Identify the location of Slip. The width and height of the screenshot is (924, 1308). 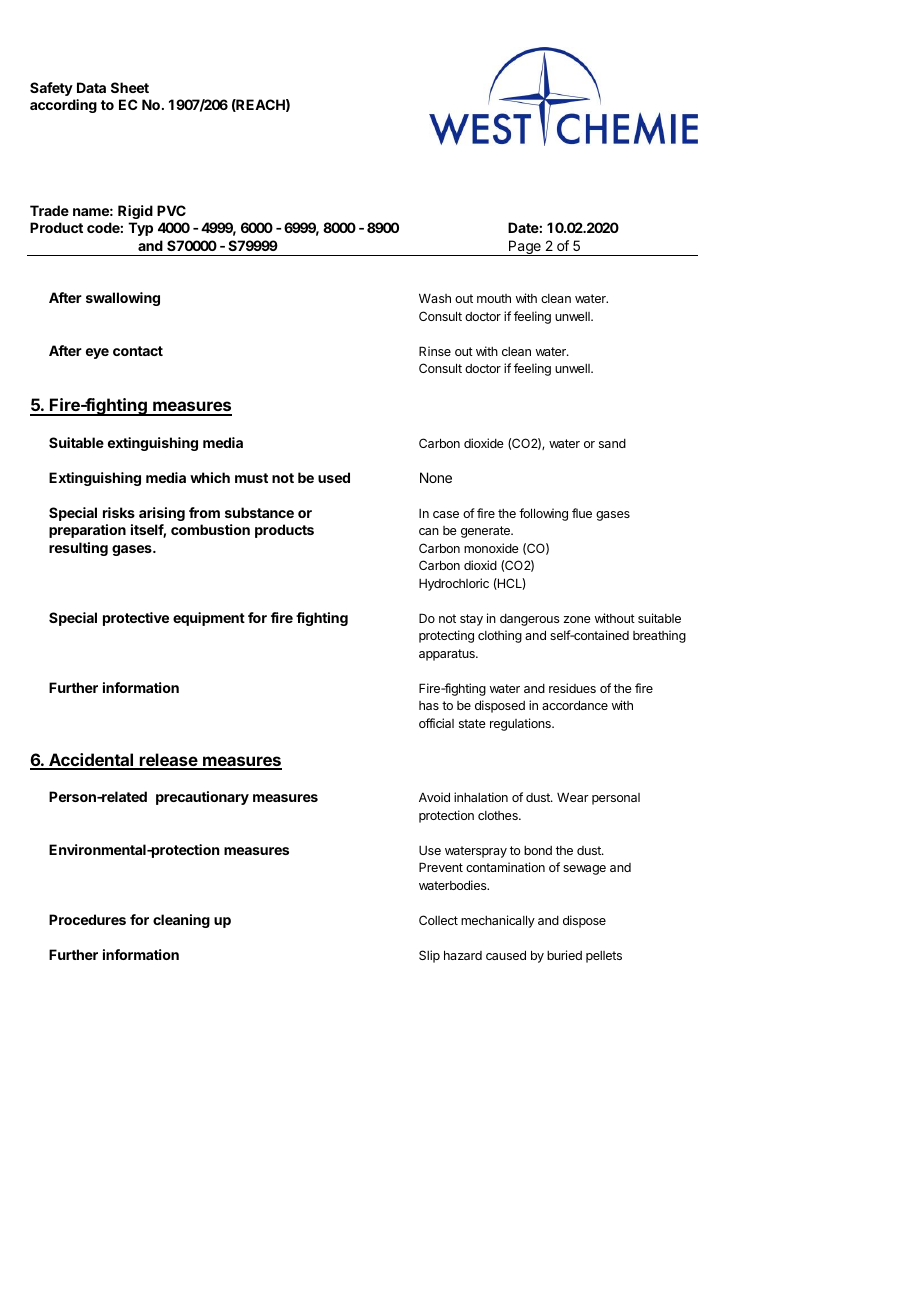
(429, 956).
